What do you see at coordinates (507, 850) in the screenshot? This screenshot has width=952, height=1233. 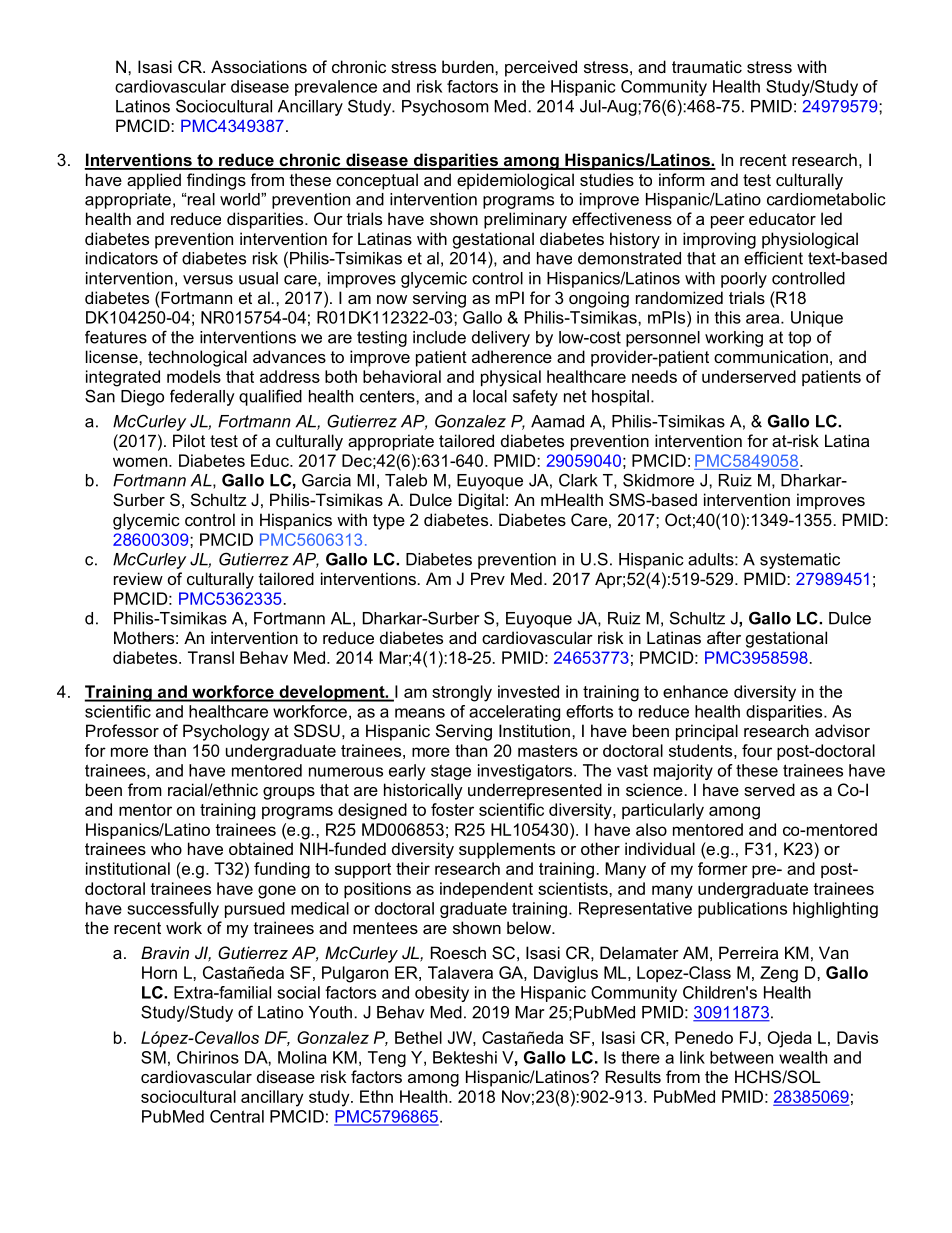 I see `supplements` at bounding box center [507, 850].
